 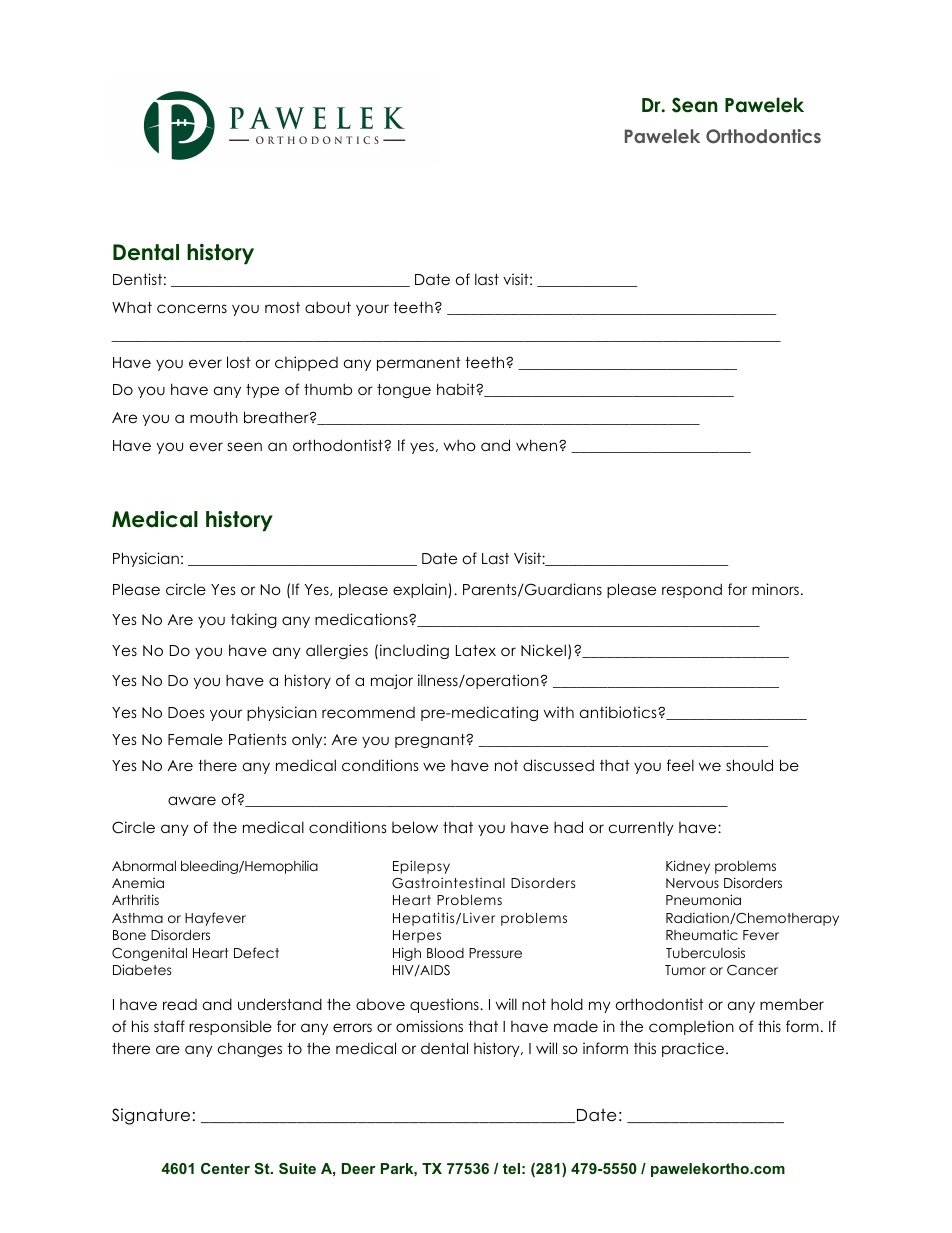 What do you see at coordinates (460, 445) in the screenshot?
I see `who` at bounding box center [460, 445].
